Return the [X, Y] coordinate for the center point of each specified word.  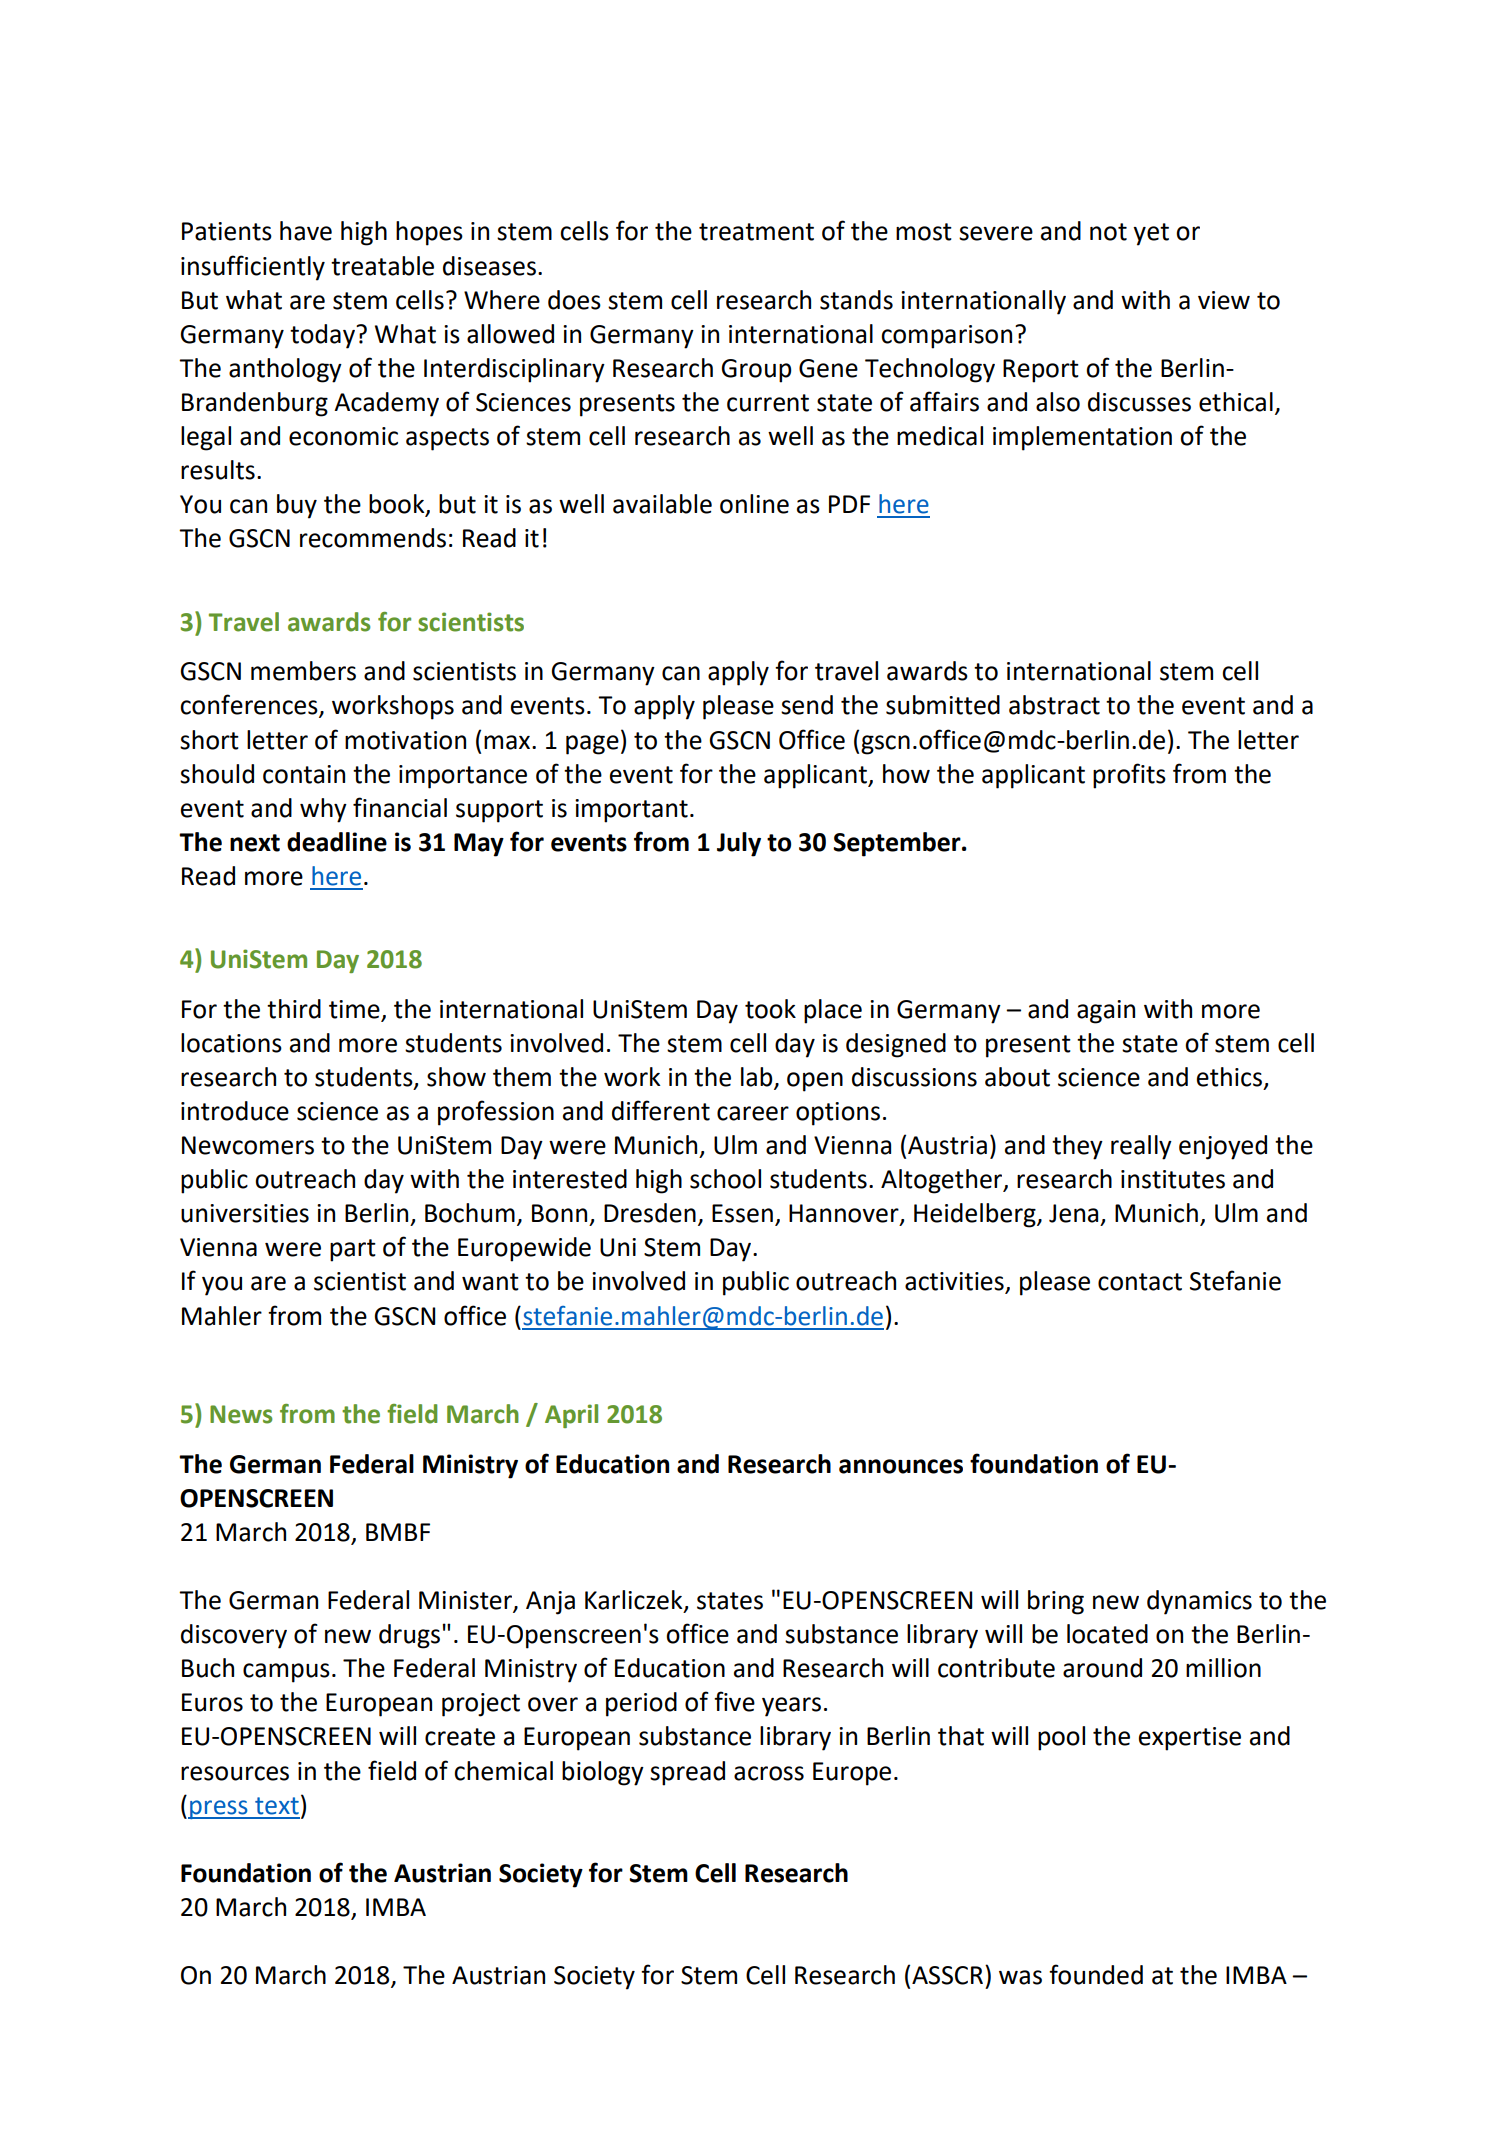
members [303, 671]
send [807, 705]
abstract [1054, 705]
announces [901, 1466]
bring [1056, 1602]
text [277, 1806]
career [753, 1113]
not [1108, 232]
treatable [382, 266]
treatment [756, 232]
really [1141, 1147]
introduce [235, 1111]
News [241, 1414]
